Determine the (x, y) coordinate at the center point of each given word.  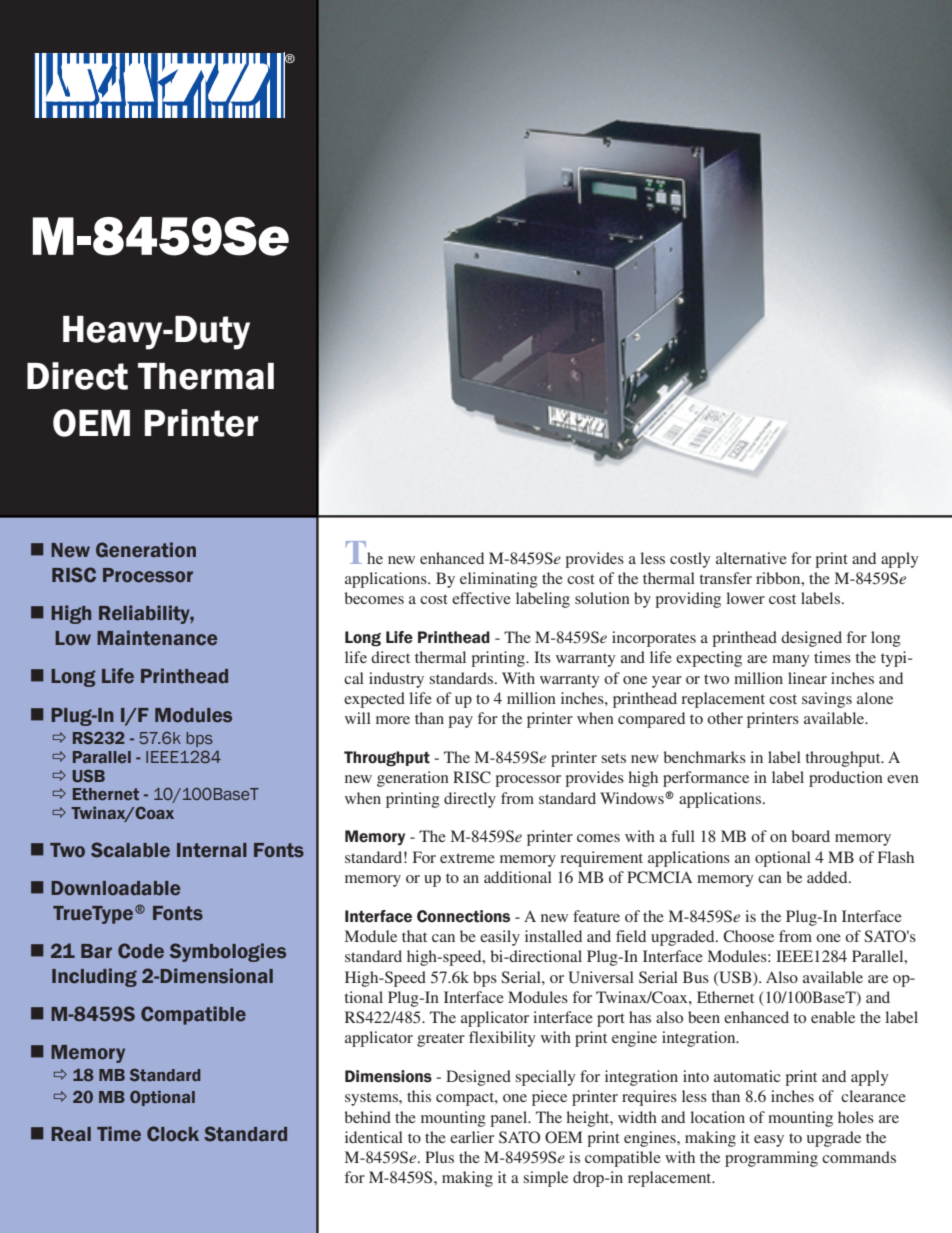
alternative (751, 558)
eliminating (499, 580)
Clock (173, 1134)
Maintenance (157, 638)
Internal (212, 850)
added (828, 877)
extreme (467, 858)
